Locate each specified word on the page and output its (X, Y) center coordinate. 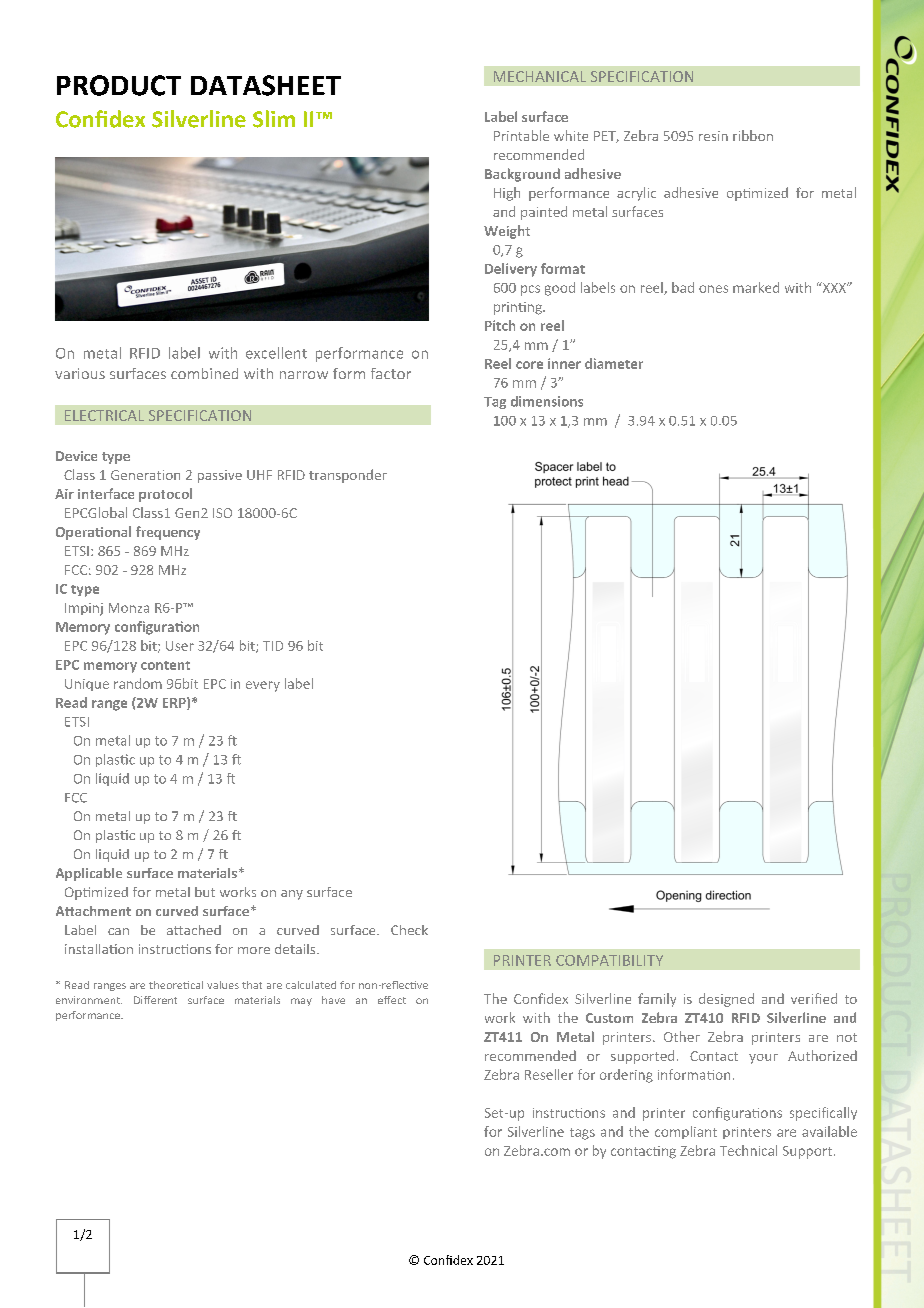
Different (155, 1000)
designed (726, 1000)
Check (409, 930)
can (118, 931)
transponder (348, 476)
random (138, 683)
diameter (614, 363)
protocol (165, 495)
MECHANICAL (540, 76)
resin (713, 136)
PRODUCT (119, 85)
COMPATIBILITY (609, 960)
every (263, 686)
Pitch (500, 325)
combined (204, 373)
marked (756, 287)
